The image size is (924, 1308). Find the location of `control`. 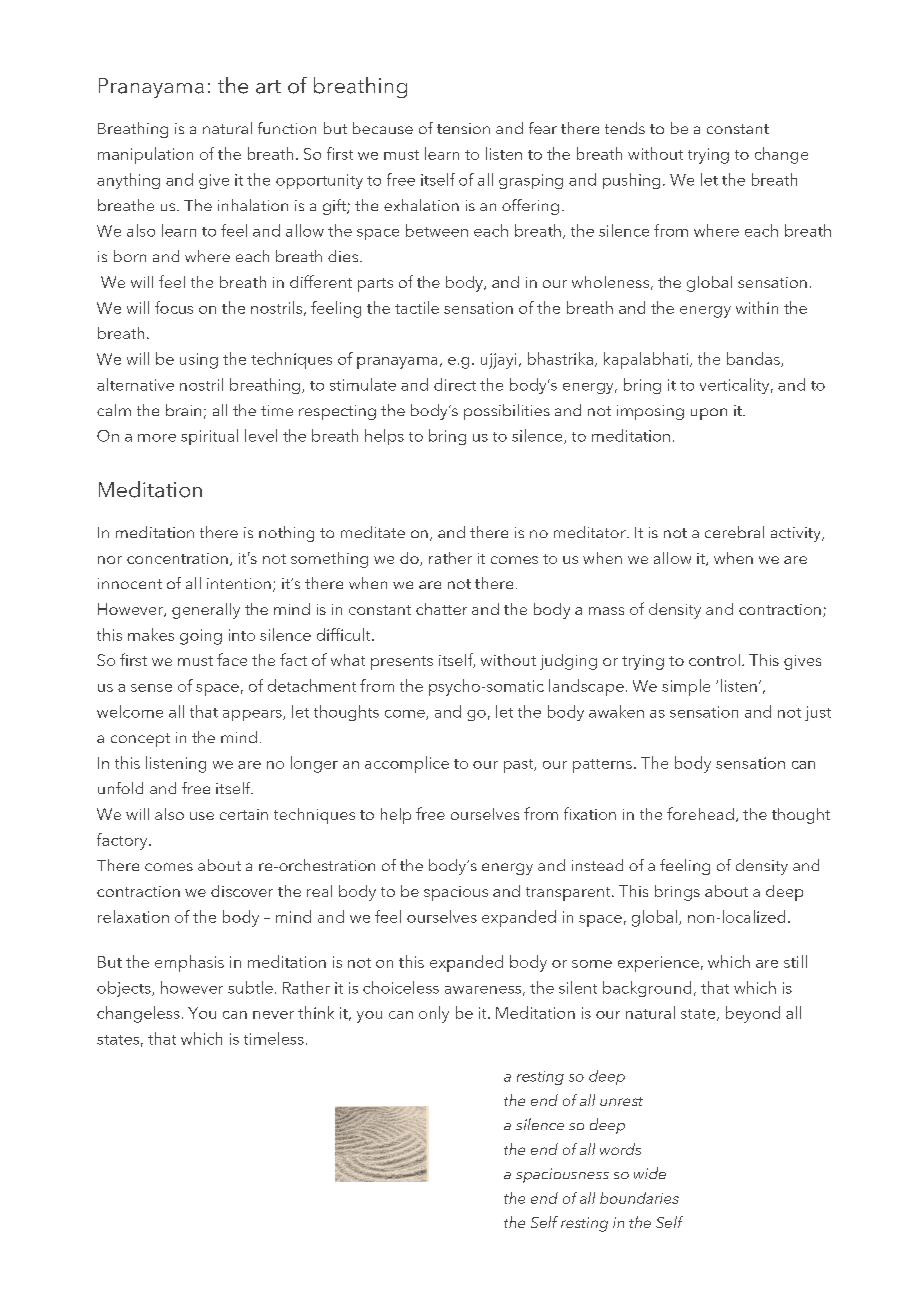

control is located at coordinates (714, 660).
